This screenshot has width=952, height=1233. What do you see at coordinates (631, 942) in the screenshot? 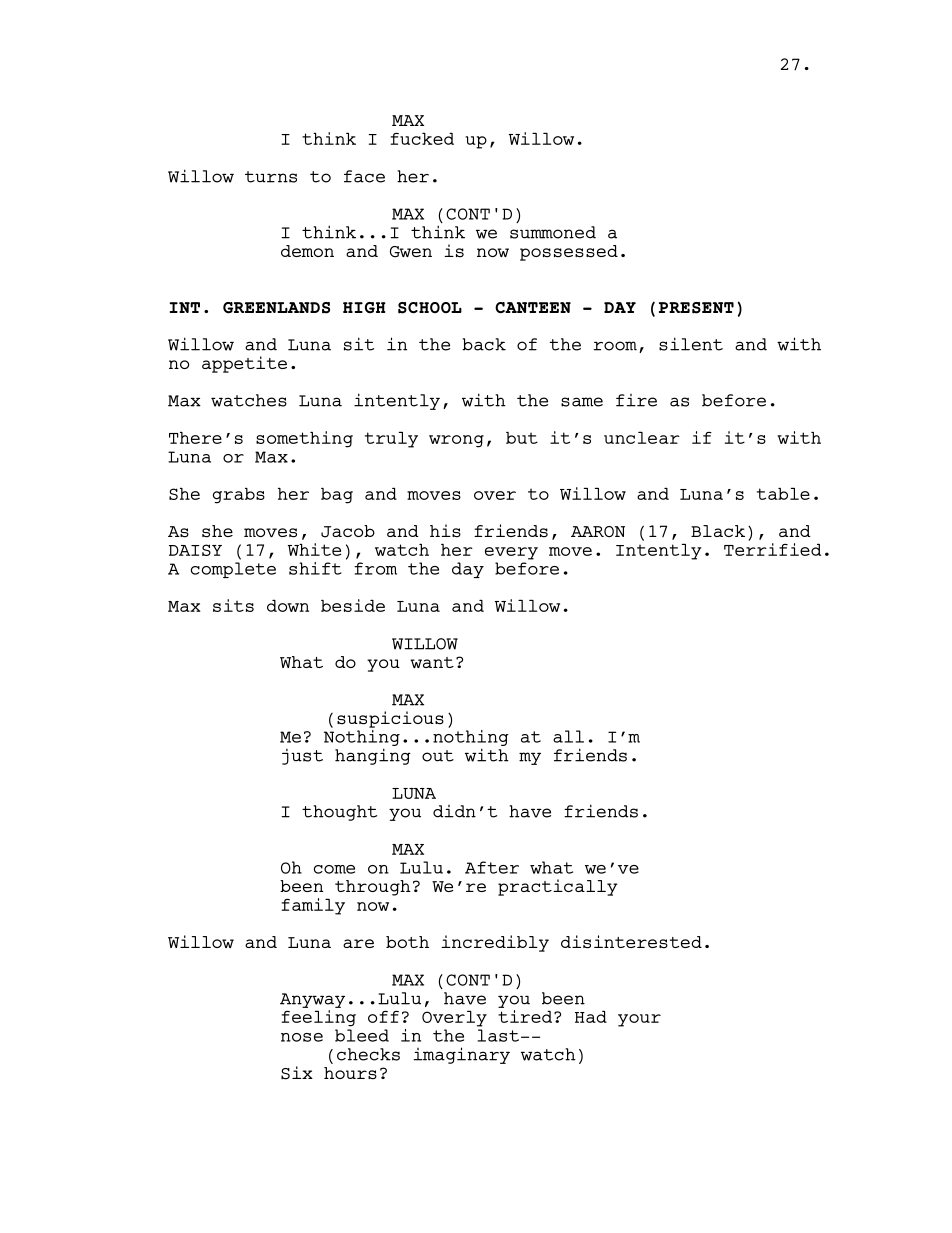
I see `disinterested` at bounding box center [631, 942].
